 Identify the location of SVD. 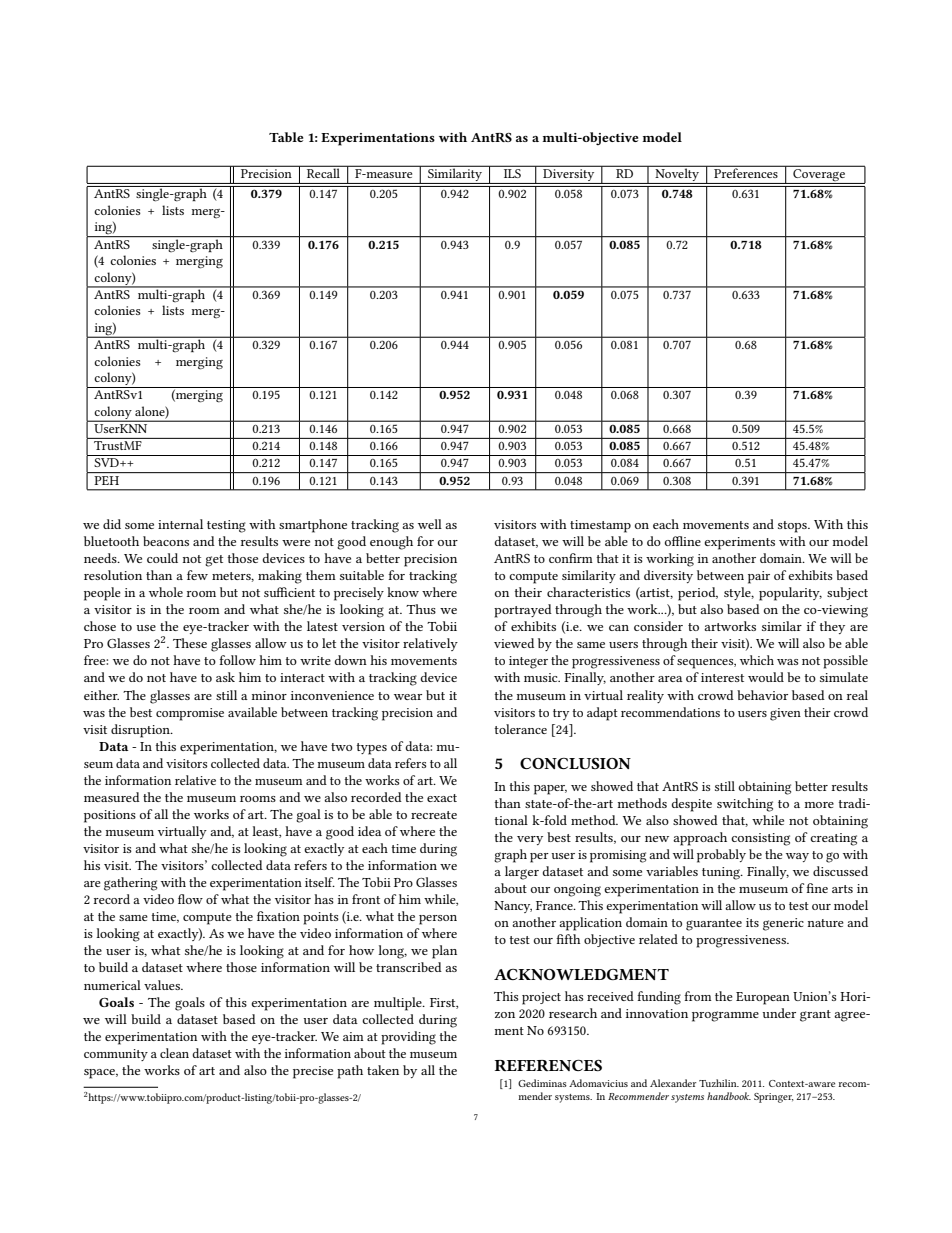
(107, 462).
